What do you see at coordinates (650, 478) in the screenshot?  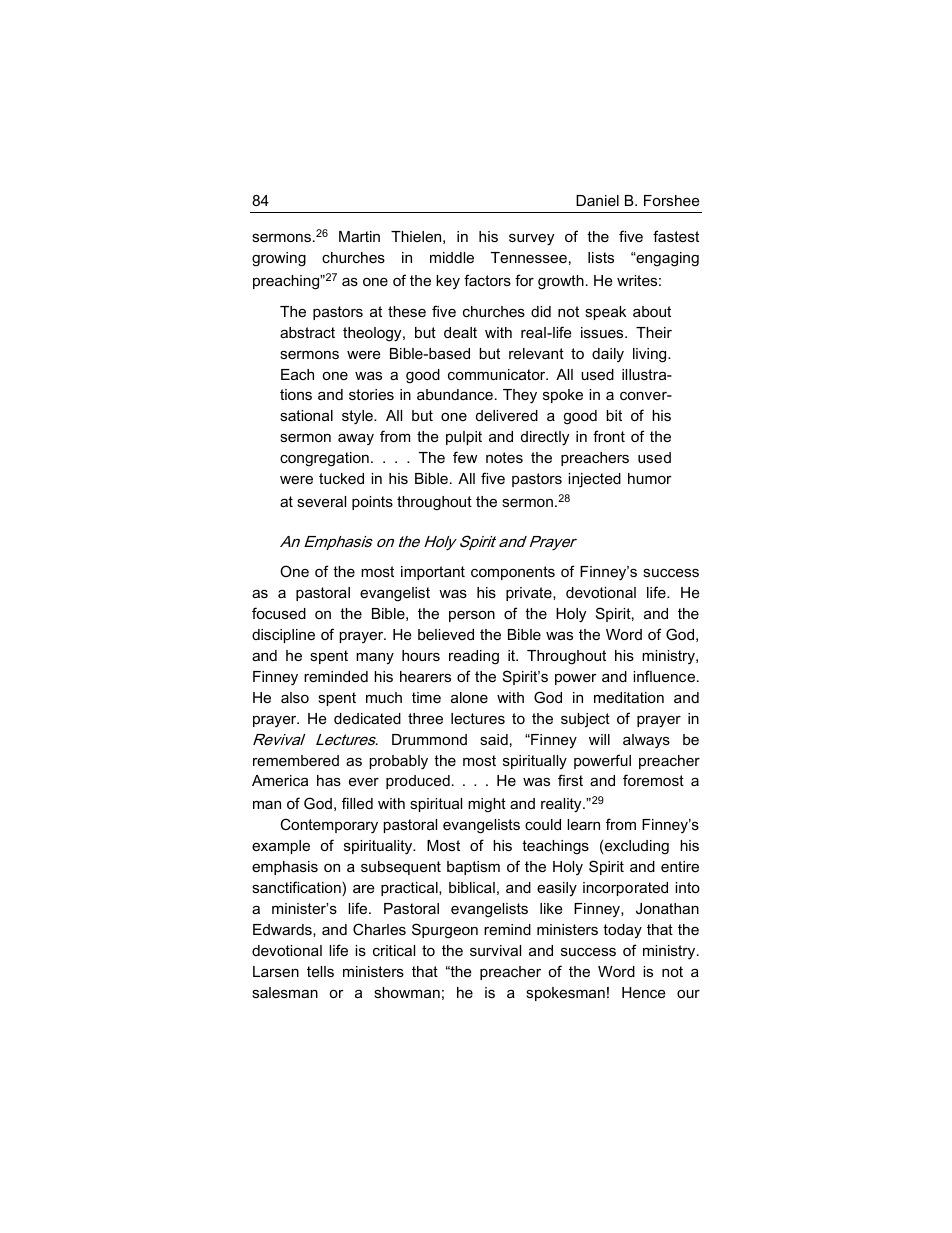 I see `humor` at bounding box center [650, 478].
